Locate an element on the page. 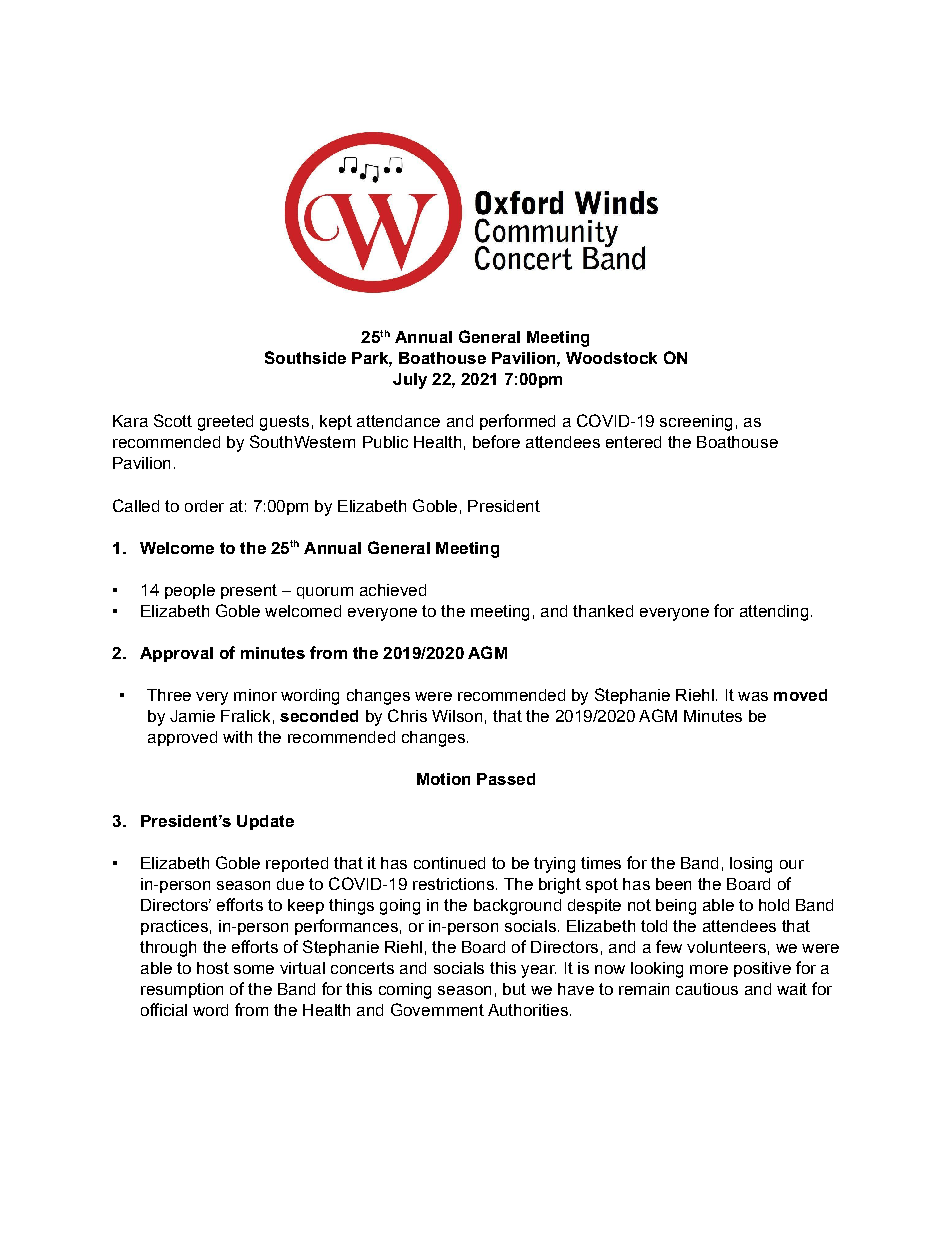  screening is located at coordinates (696, 423).
